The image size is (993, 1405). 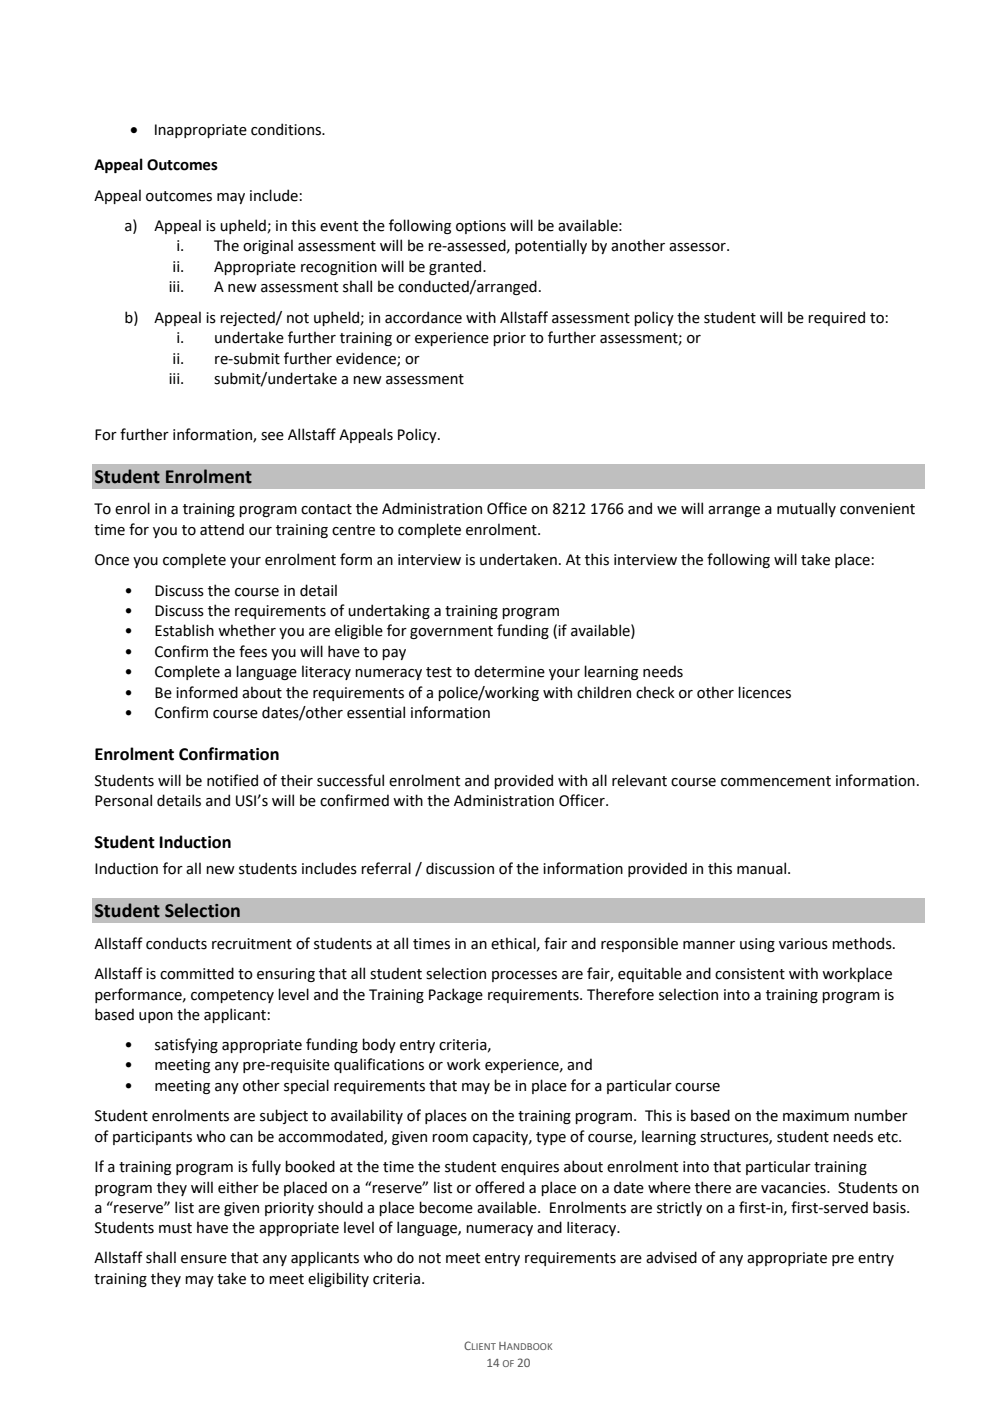 What do you see at coordinates (794, 1188) in the image?
I see `vacancies` at bounding box center [794, 1188].
